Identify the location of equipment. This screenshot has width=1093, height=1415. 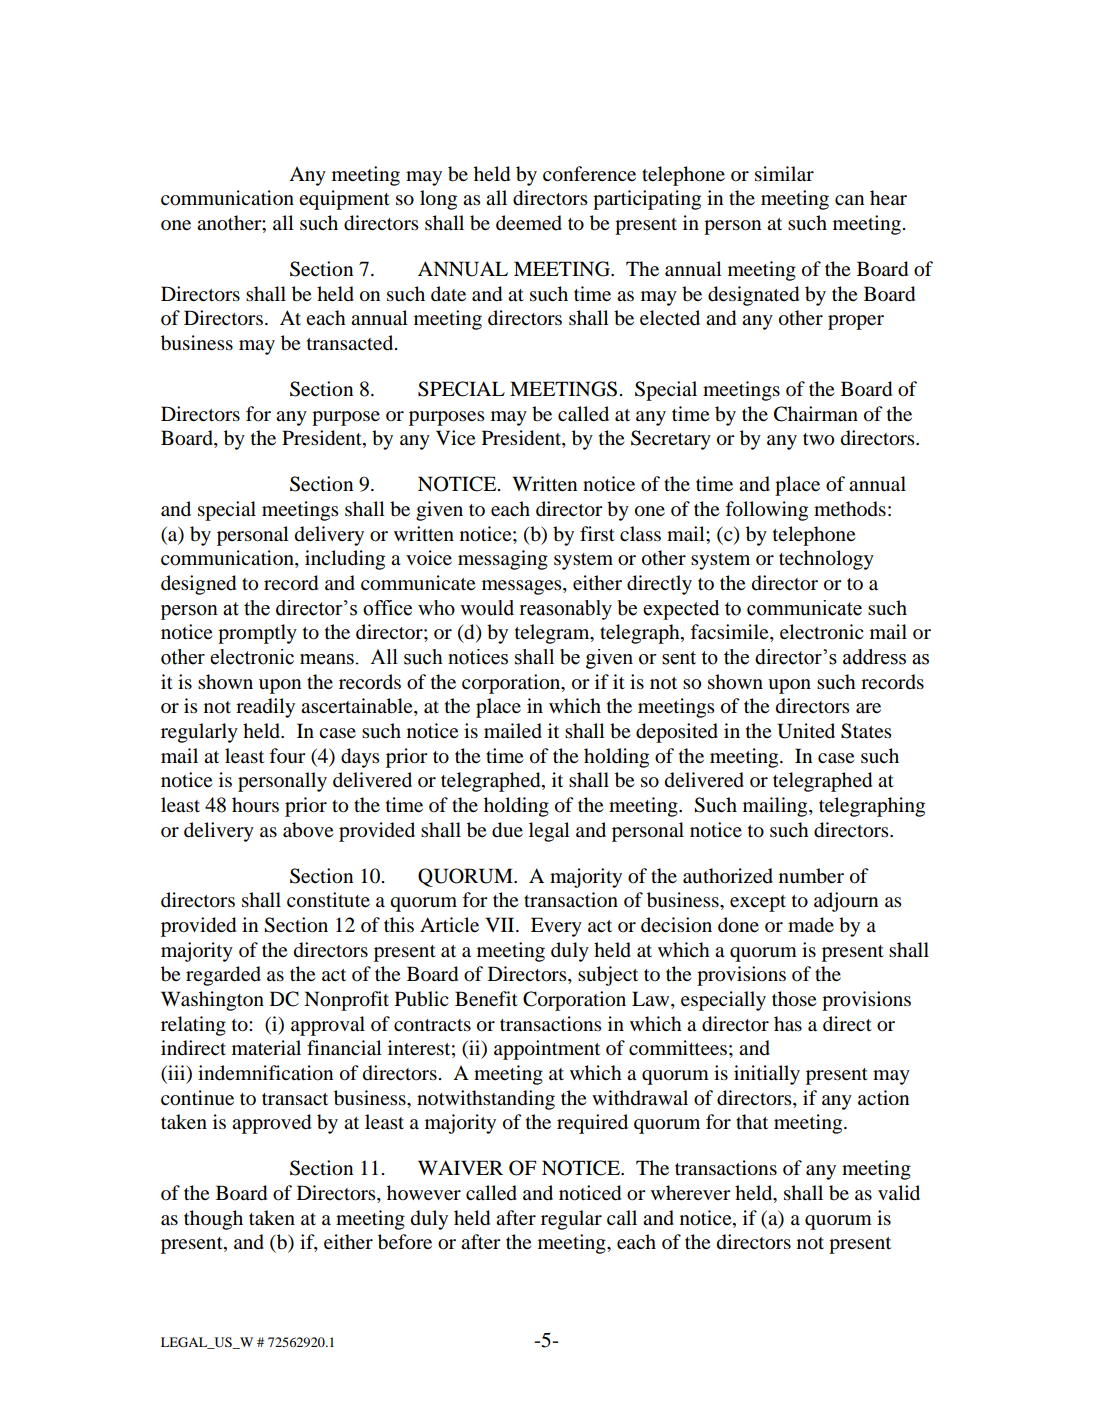
(344, 200).
